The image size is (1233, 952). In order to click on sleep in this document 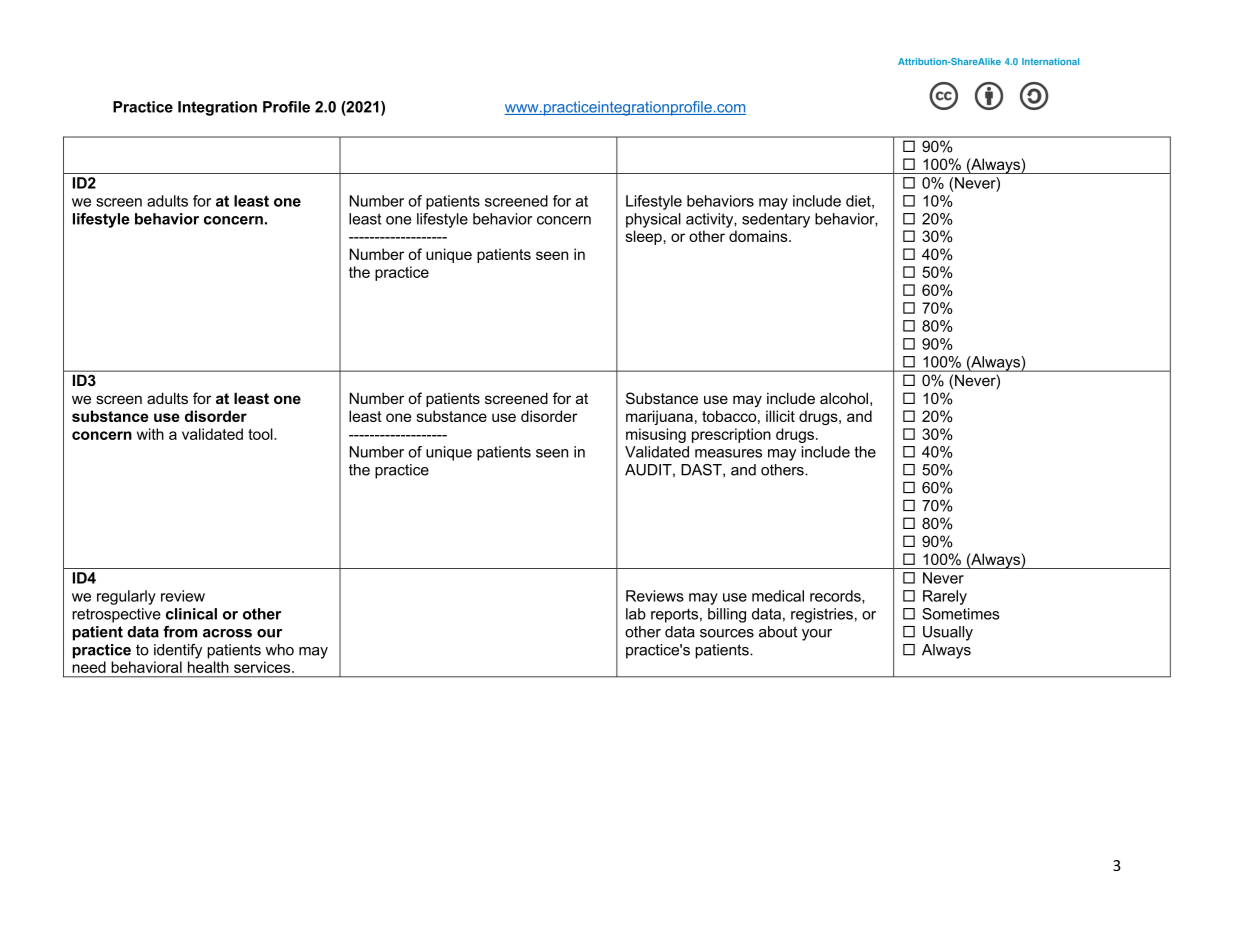, I will do `click(644, 237)`.
